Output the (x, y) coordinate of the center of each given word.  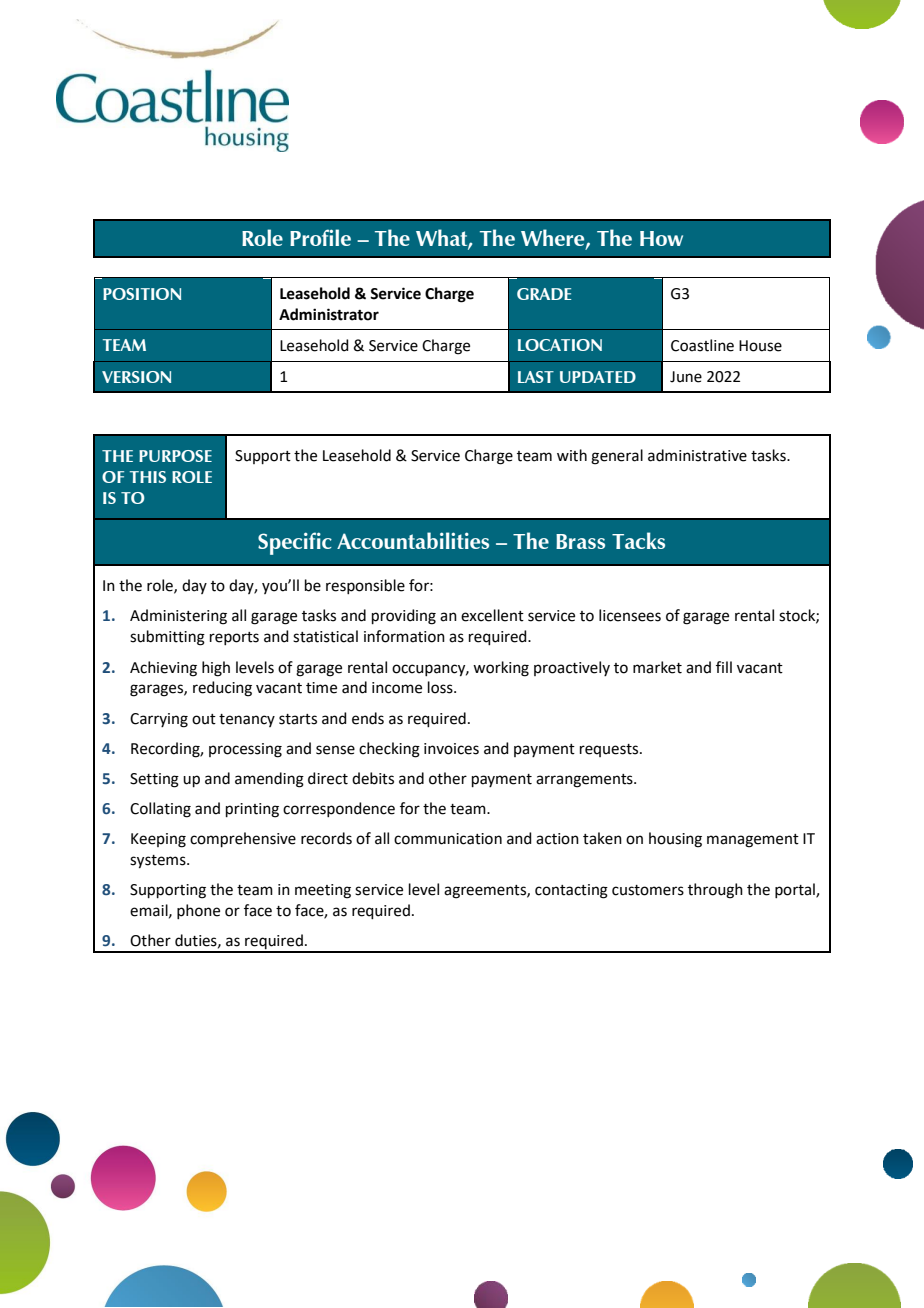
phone (198, 911)
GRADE (544, 294)
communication (448, 839)
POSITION (142, 294)
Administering (178, 617)
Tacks (638, 540)
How (661, 238)
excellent (492, 615)
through (715, 891)
